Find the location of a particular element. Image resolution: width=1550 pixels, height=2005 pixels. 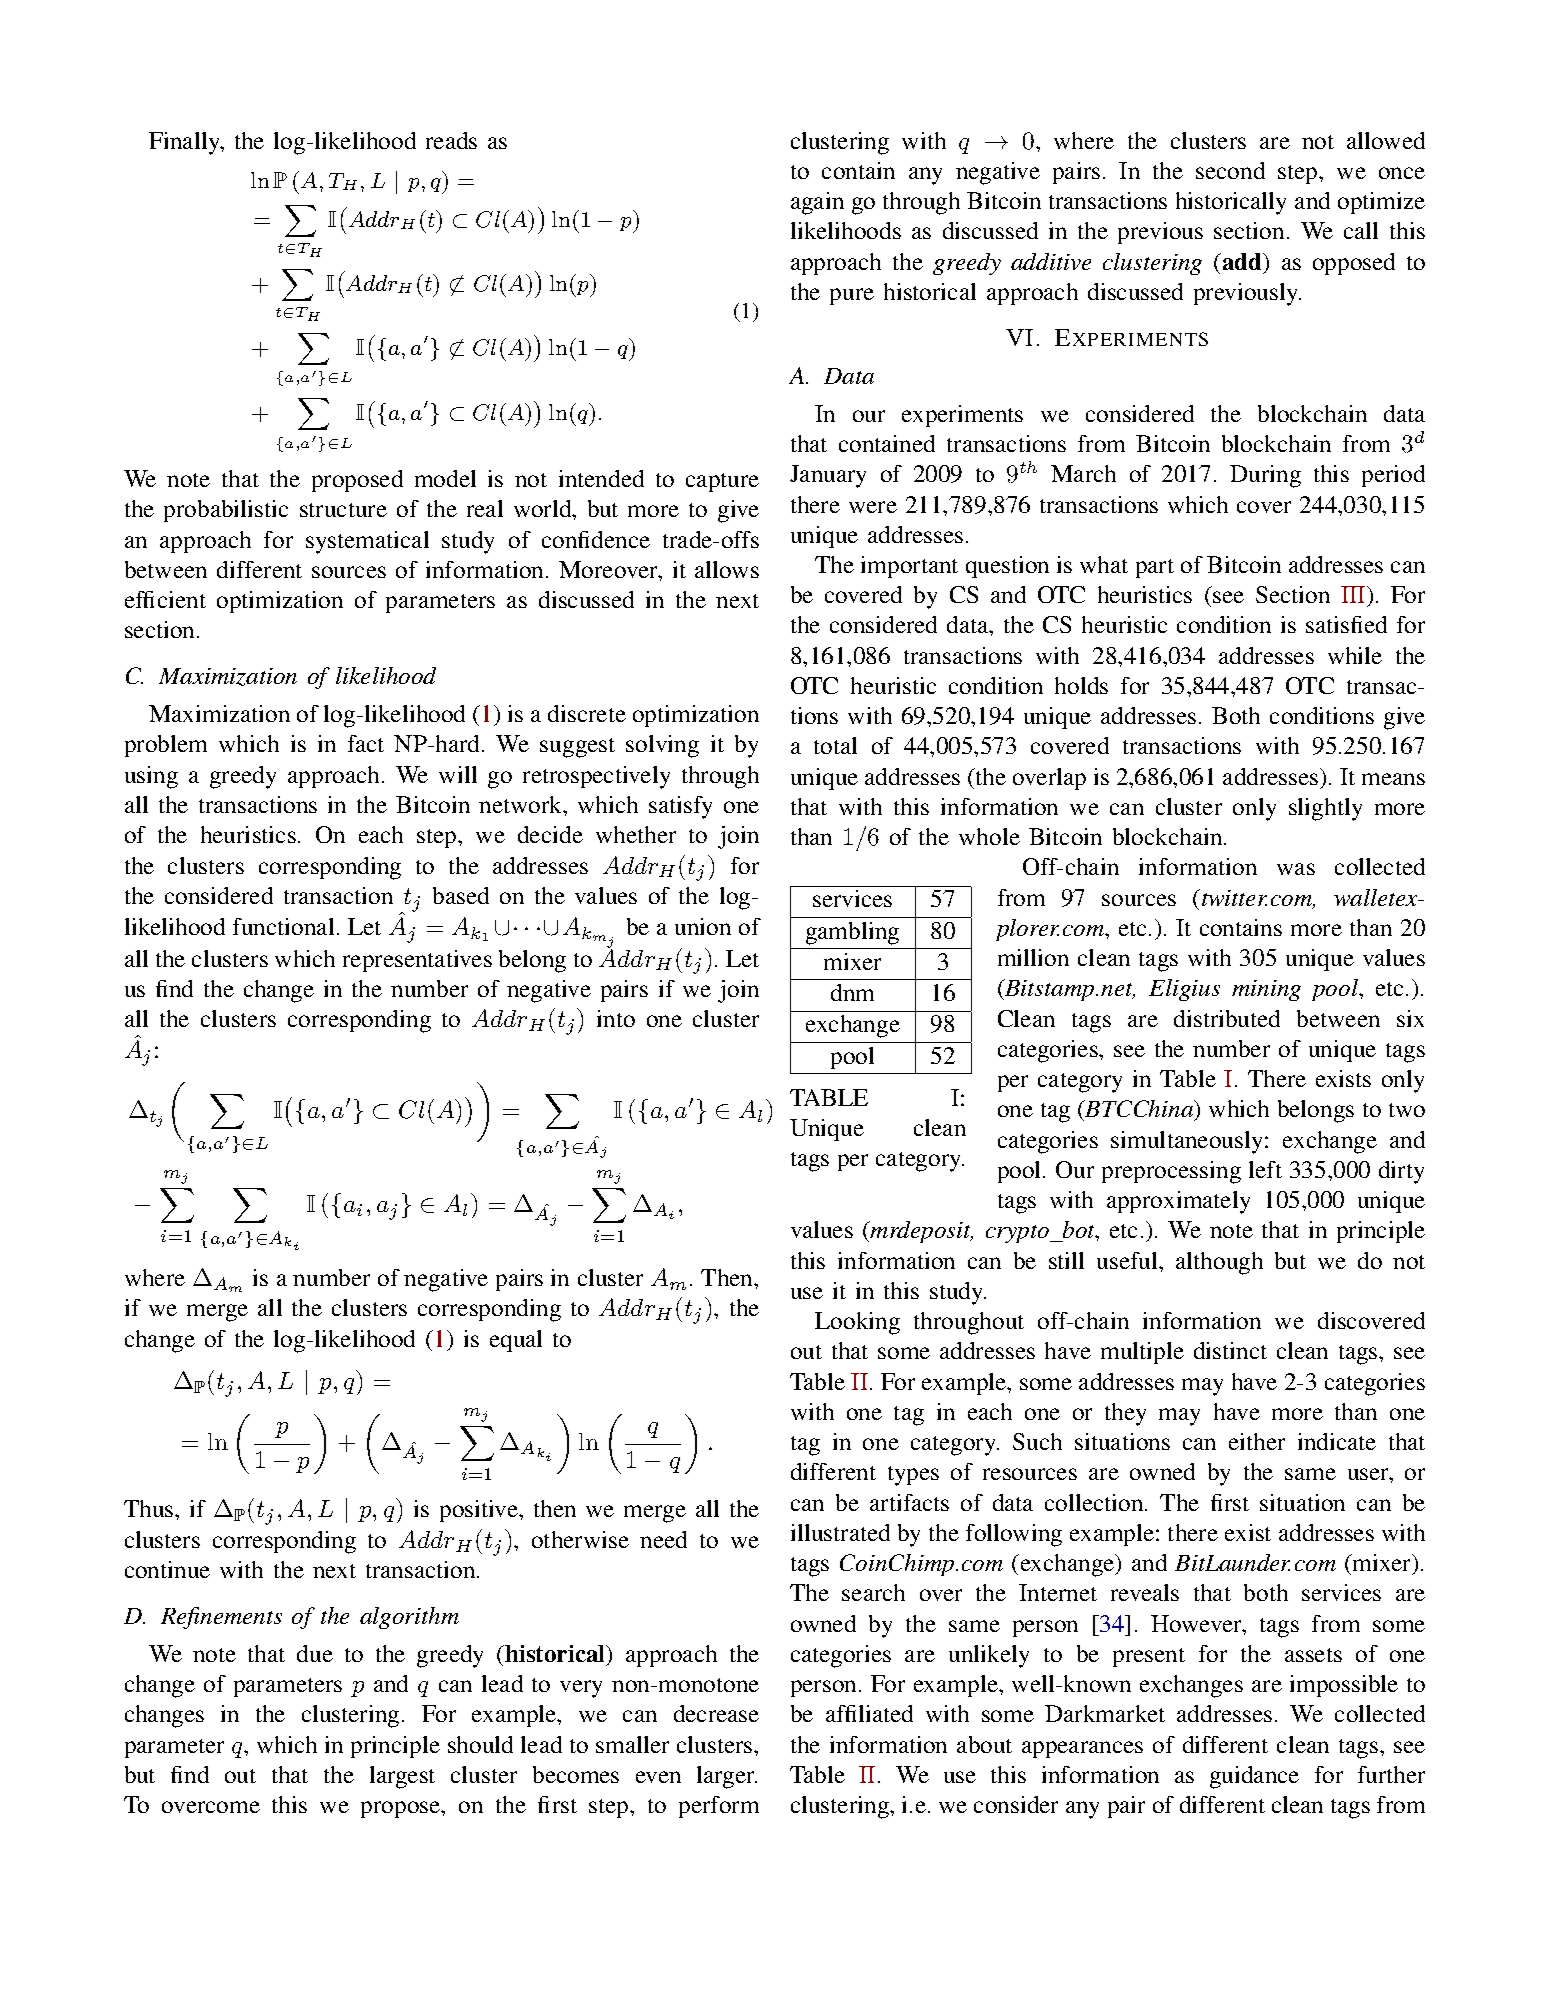

largest is located at coordinates (402, 1777).
